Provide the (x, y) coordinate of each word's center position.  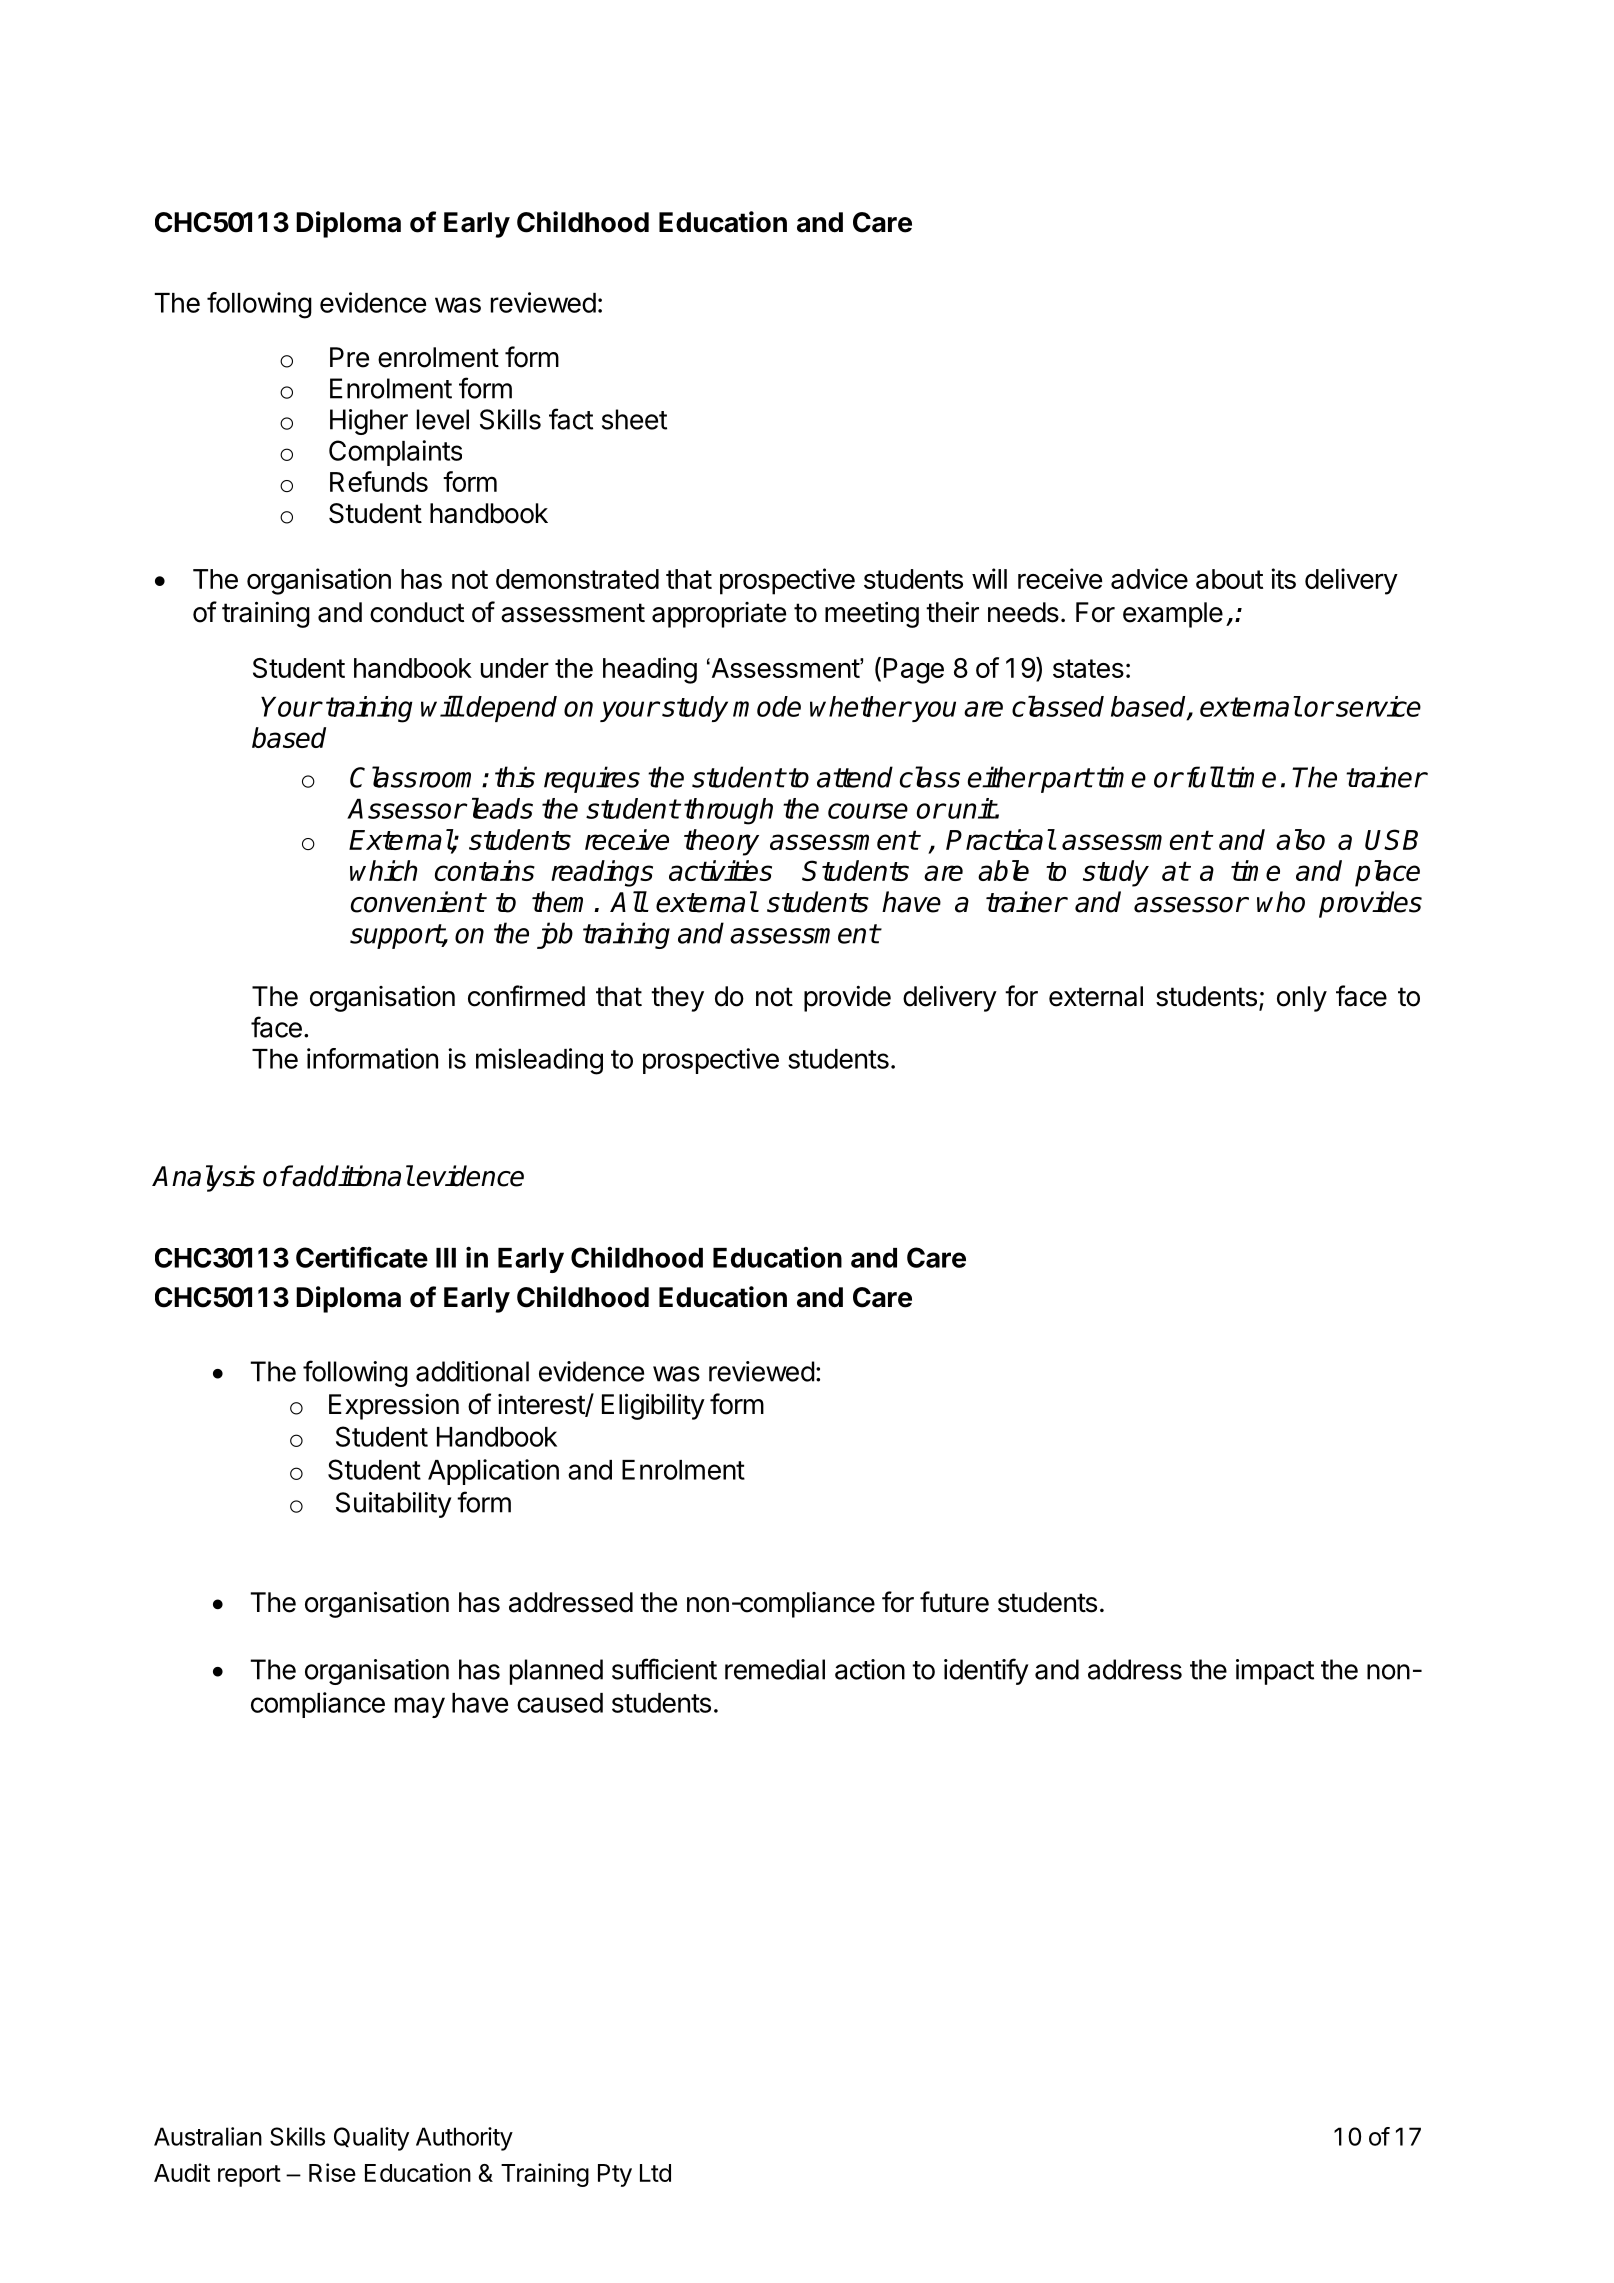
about (1229, 579)
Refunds (379, 481)
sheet (634, 419)
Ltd (655, 2173)
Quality (371, 2139)
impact (1275, 1672)
